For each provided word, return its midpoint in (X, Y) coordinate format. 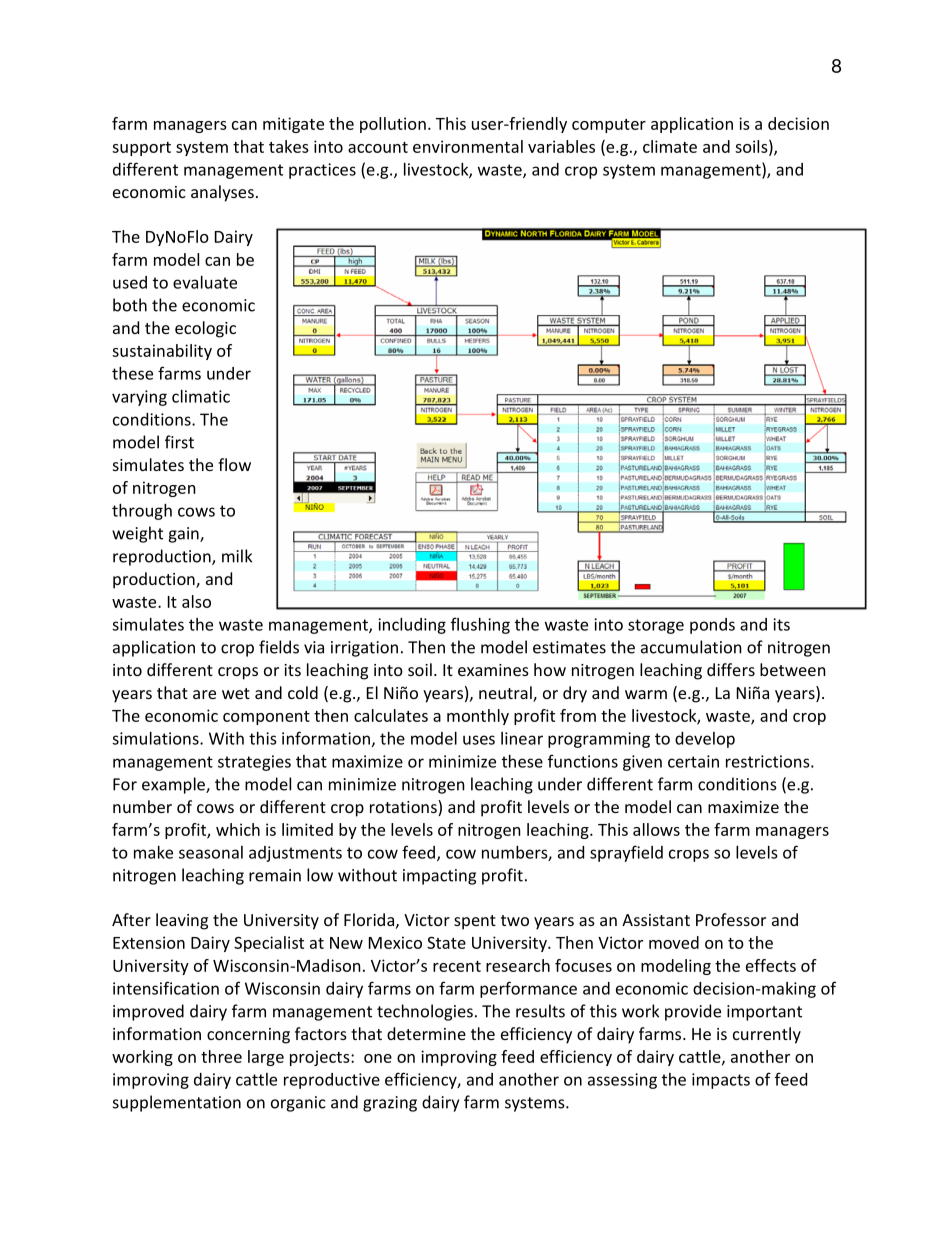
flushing (480, 625)
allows (656, 829)
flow (234, 464)
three (221, 1056)
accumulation (691, 647)
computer (609, 126)
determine (426, 1033)
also (196, 601)
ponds (712, 626)
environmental (468, 146)
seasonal (211, 852)
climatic (201, 396)
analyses (222, 193)
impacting (439, 877)
